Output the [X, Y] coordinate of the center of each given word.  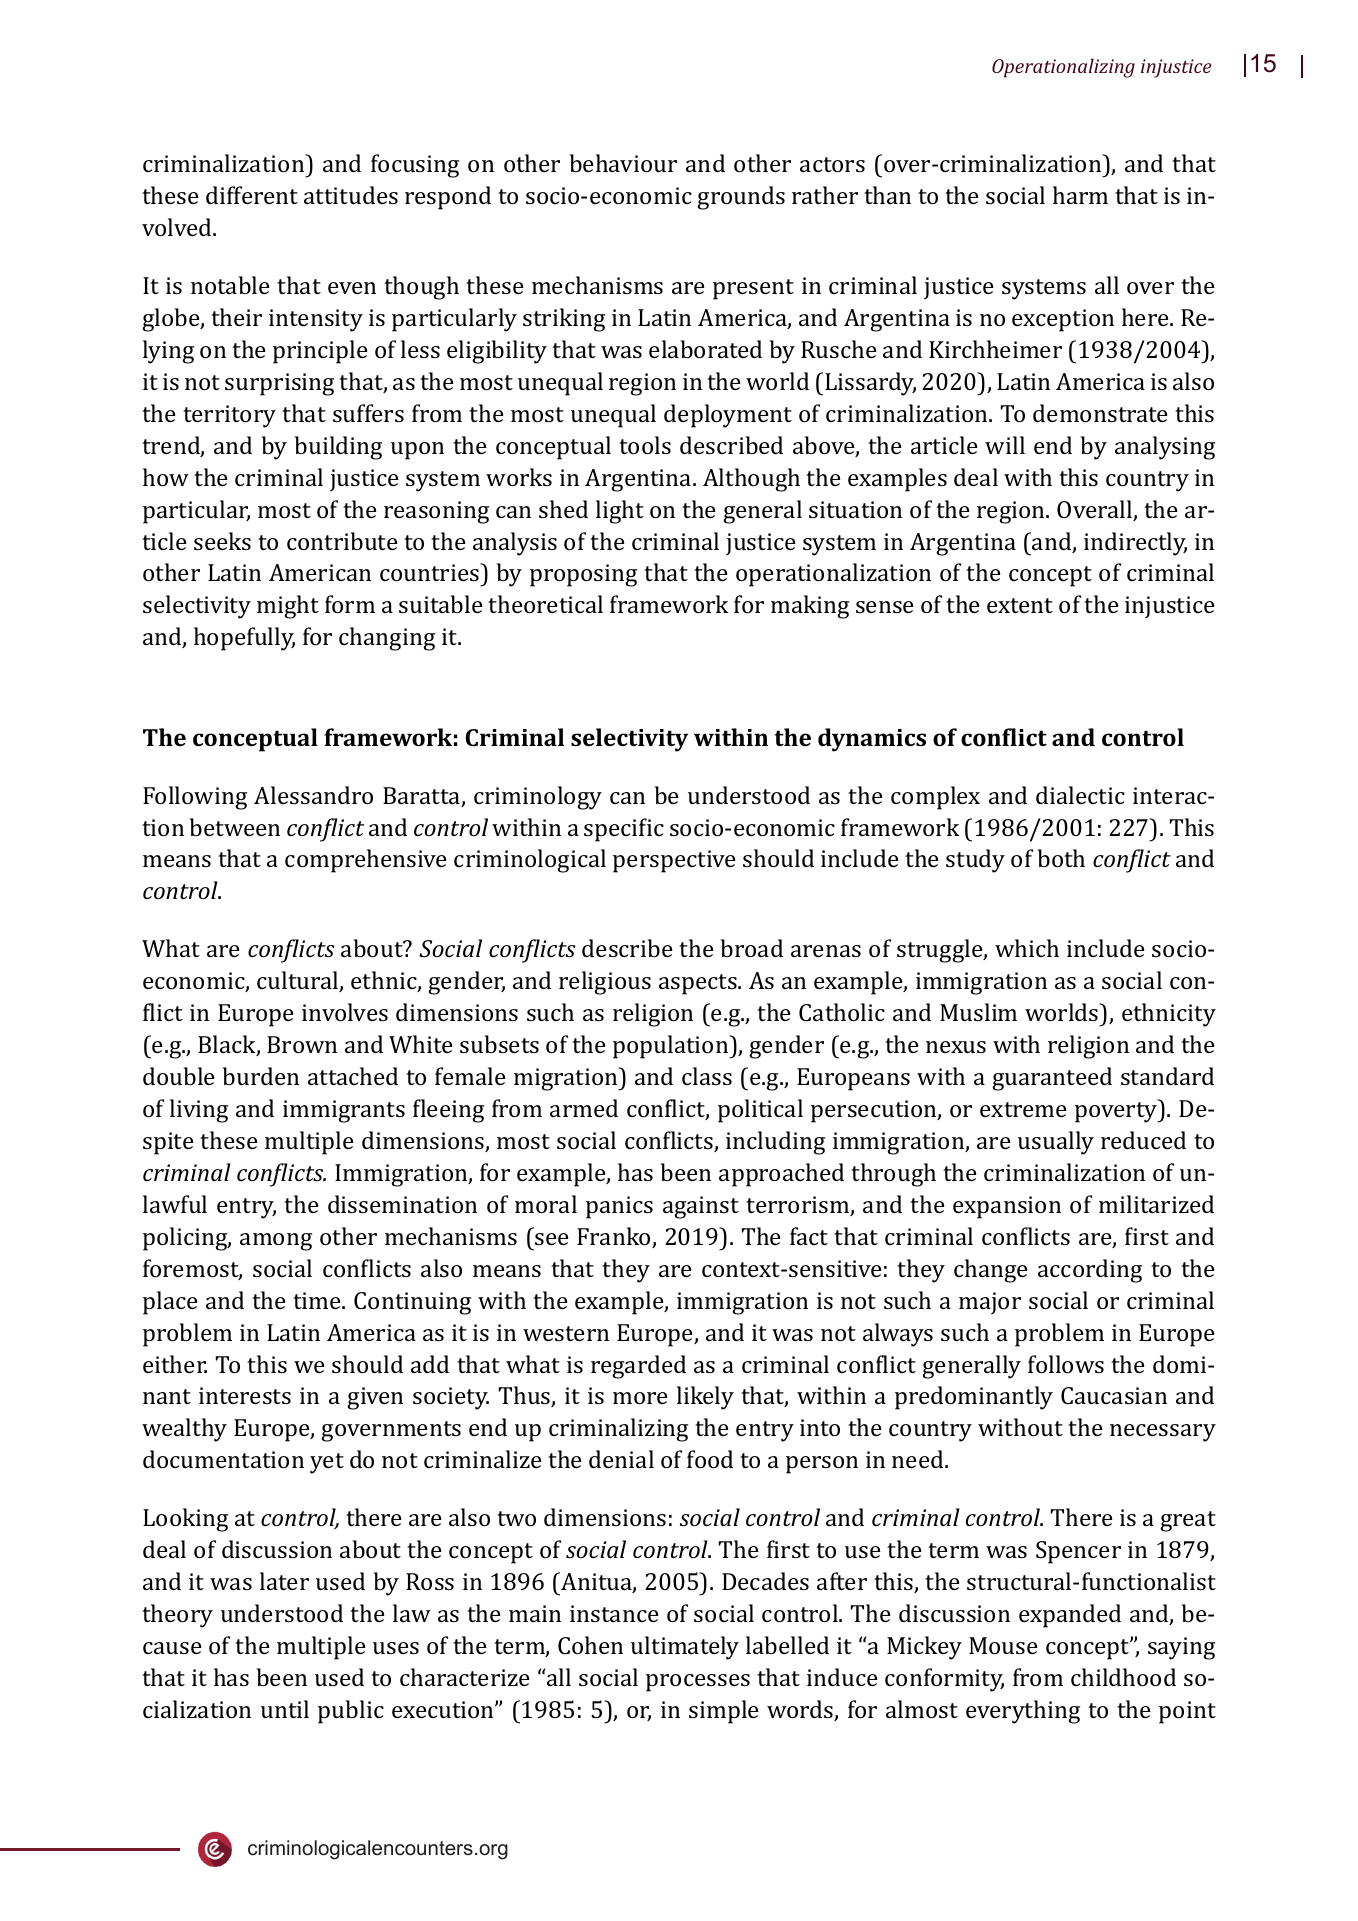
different [252, 195]
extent [1020, 605]
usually [1056, 1143]
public [351, 1712]
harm [1080, 195]
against [701, 1207]
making [810, 607]
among [276, 1242]
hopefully [244, 639]
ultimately [685, 1648]
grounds [741, 198]
